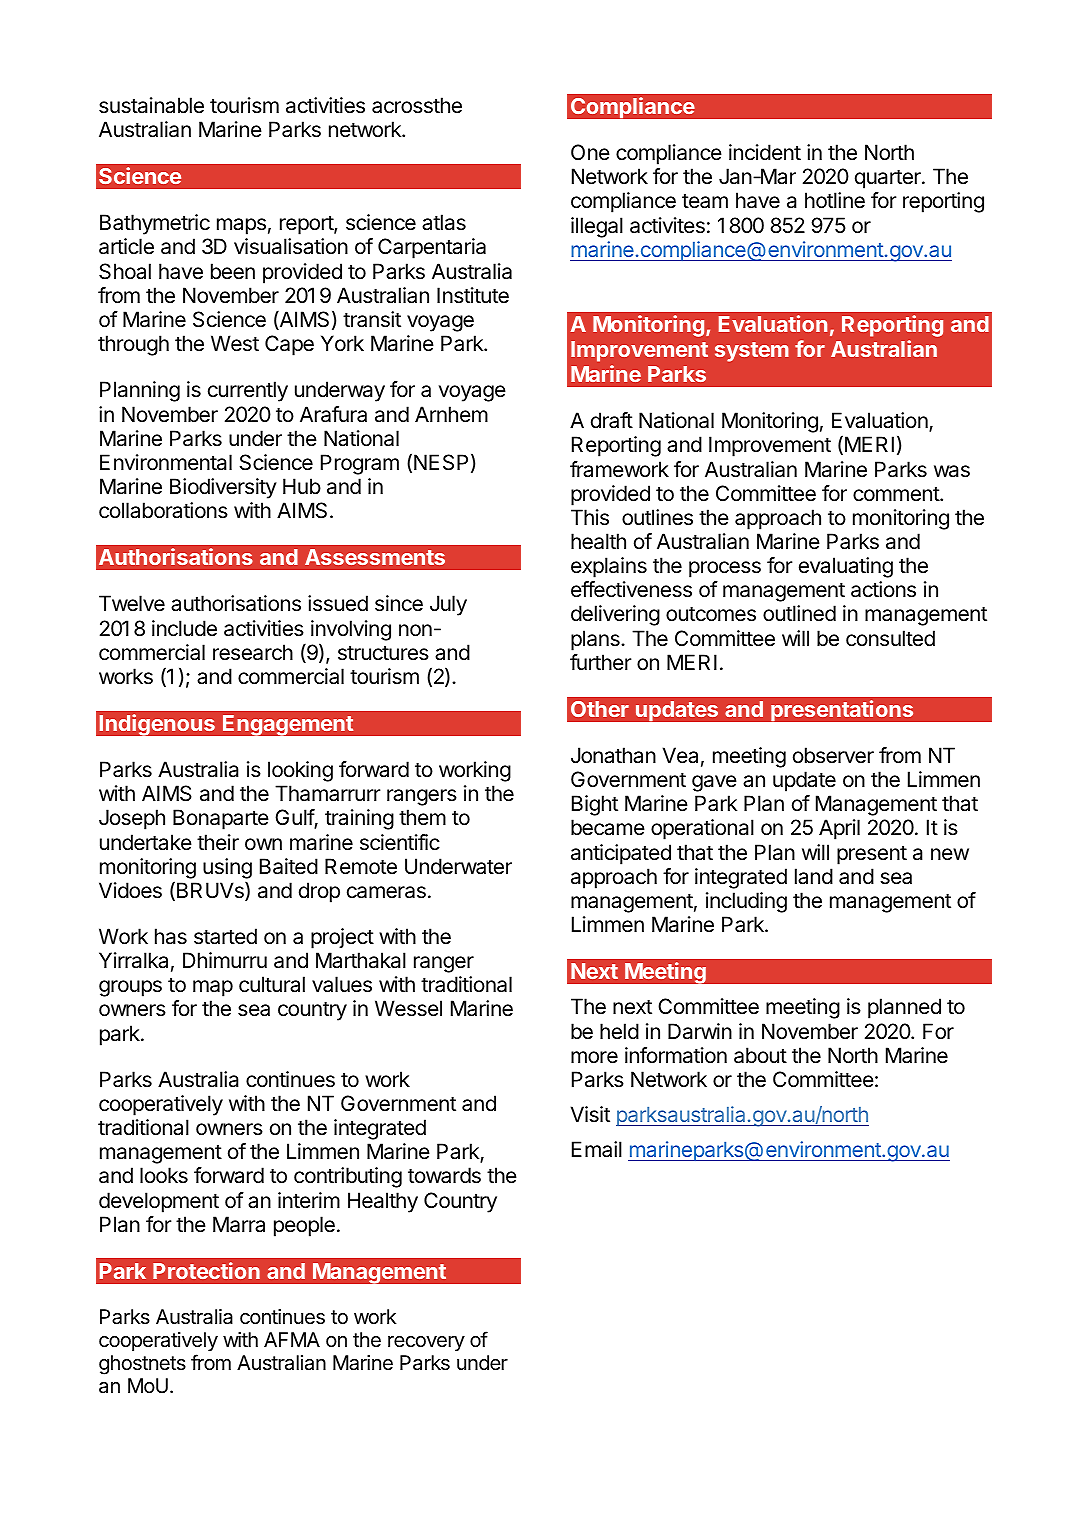 This document has height=1538, width=1088. What do you see at coordinates (597, 1149) in the document?
I see `Email` at bounding box center [597, 1149].
